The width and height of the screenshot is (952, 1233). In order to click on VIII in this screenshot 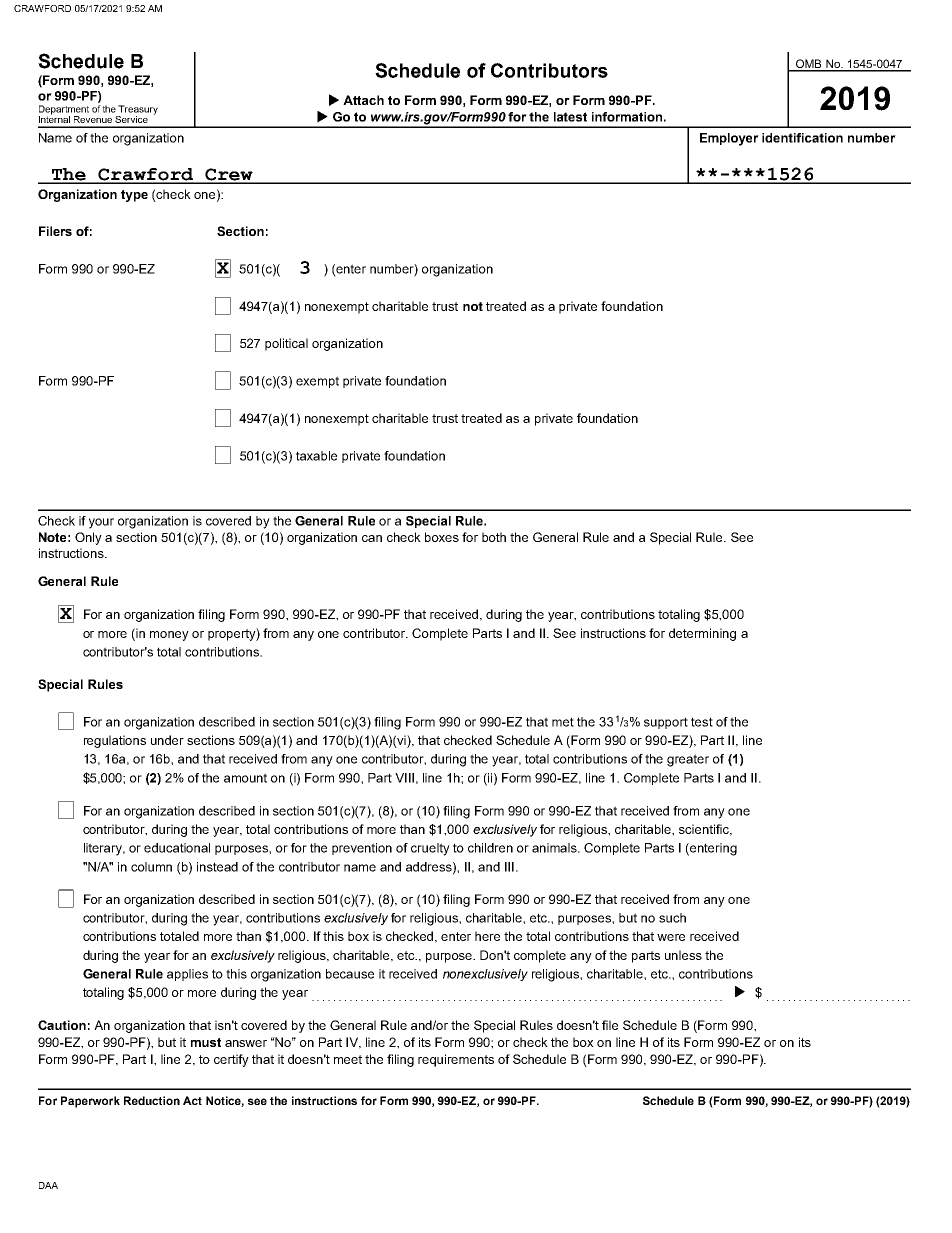, I will do `click(404, 778)`.
